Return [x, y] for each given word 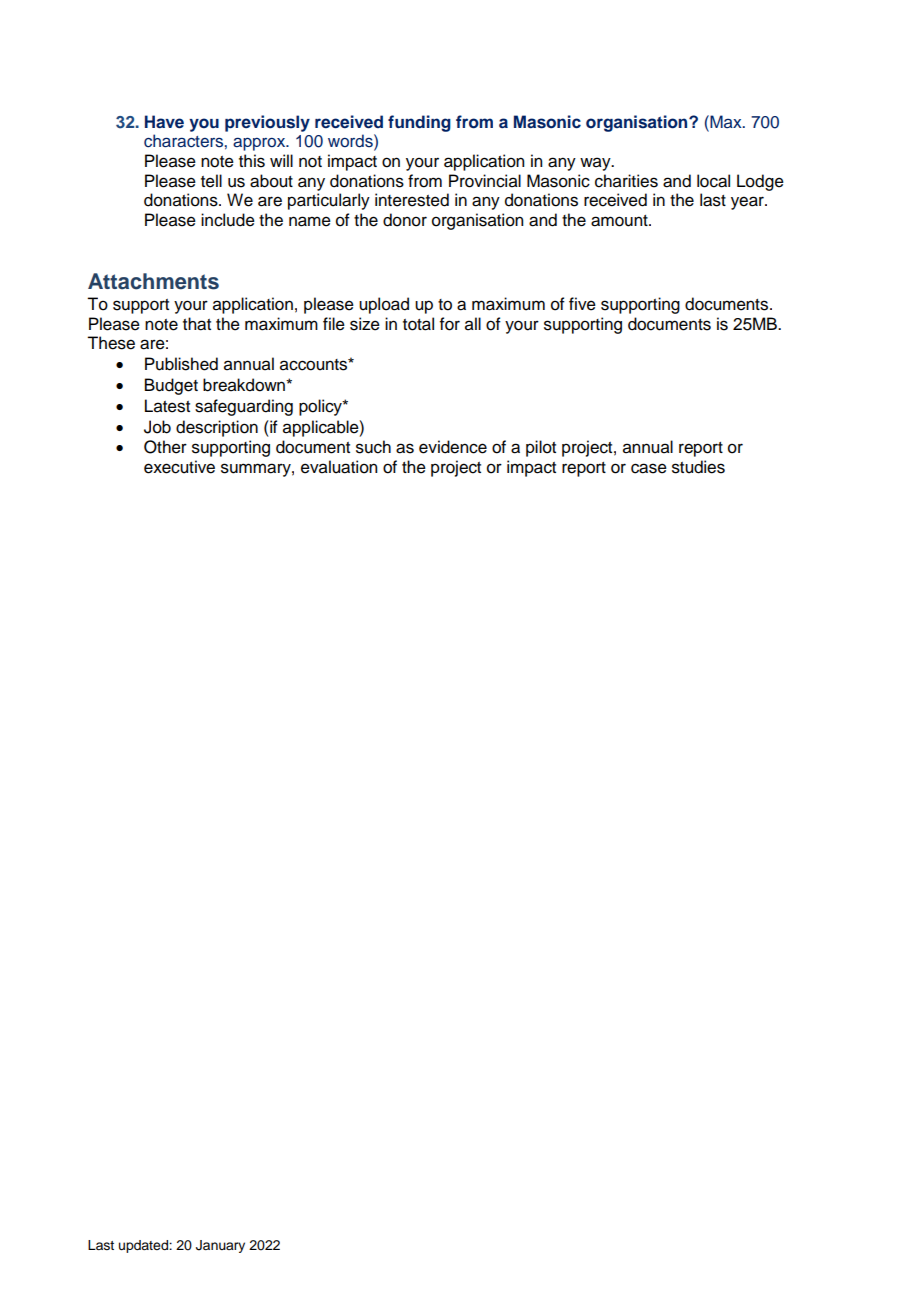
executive [179, 467]
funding [419, 123]
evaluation [339, 467]
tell [211, 181]
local [713, 181]
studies [698, 467]
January [220, 1246]
